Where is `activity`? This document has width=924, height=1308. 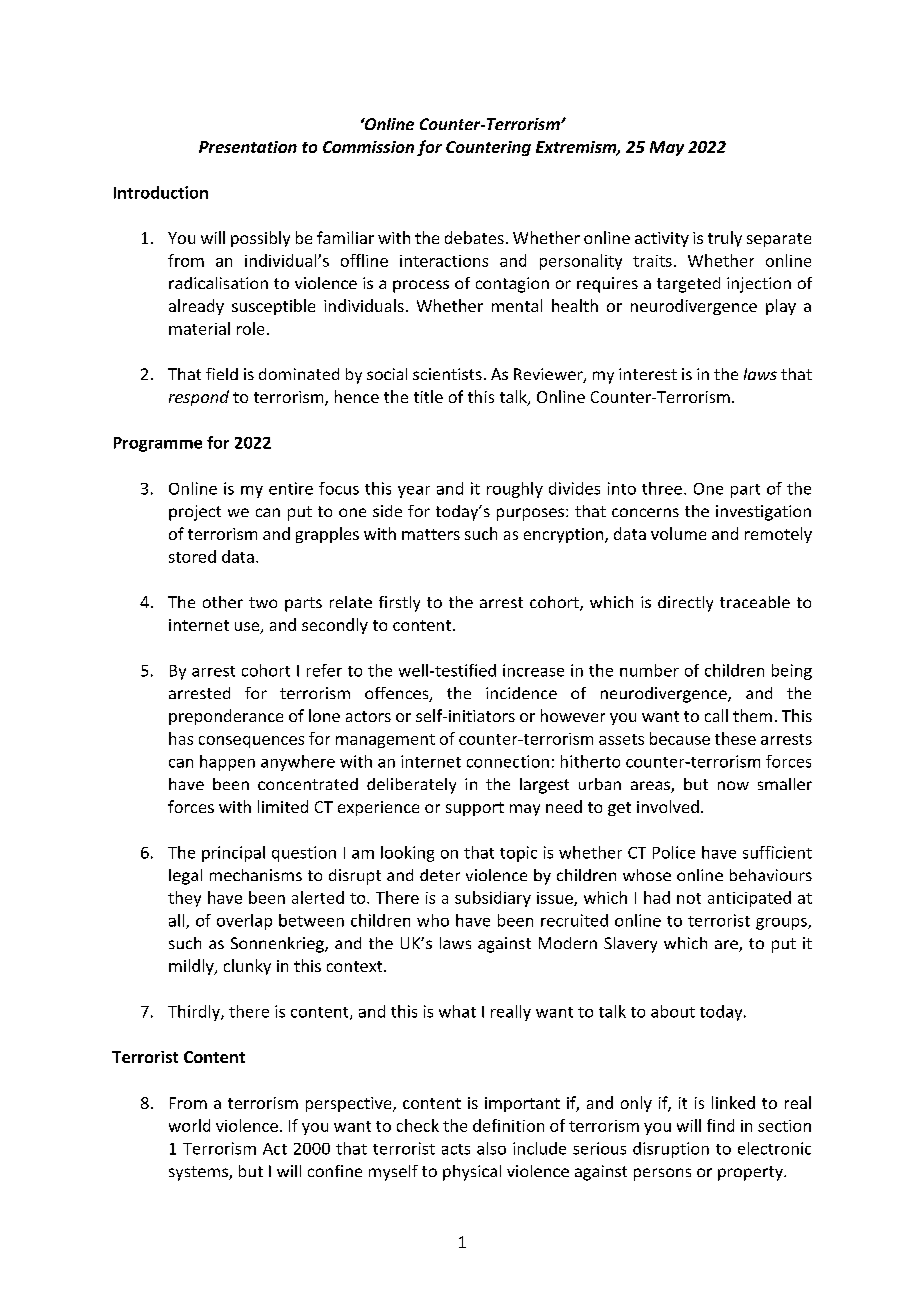 activity is located at coordinates (662, 239).
